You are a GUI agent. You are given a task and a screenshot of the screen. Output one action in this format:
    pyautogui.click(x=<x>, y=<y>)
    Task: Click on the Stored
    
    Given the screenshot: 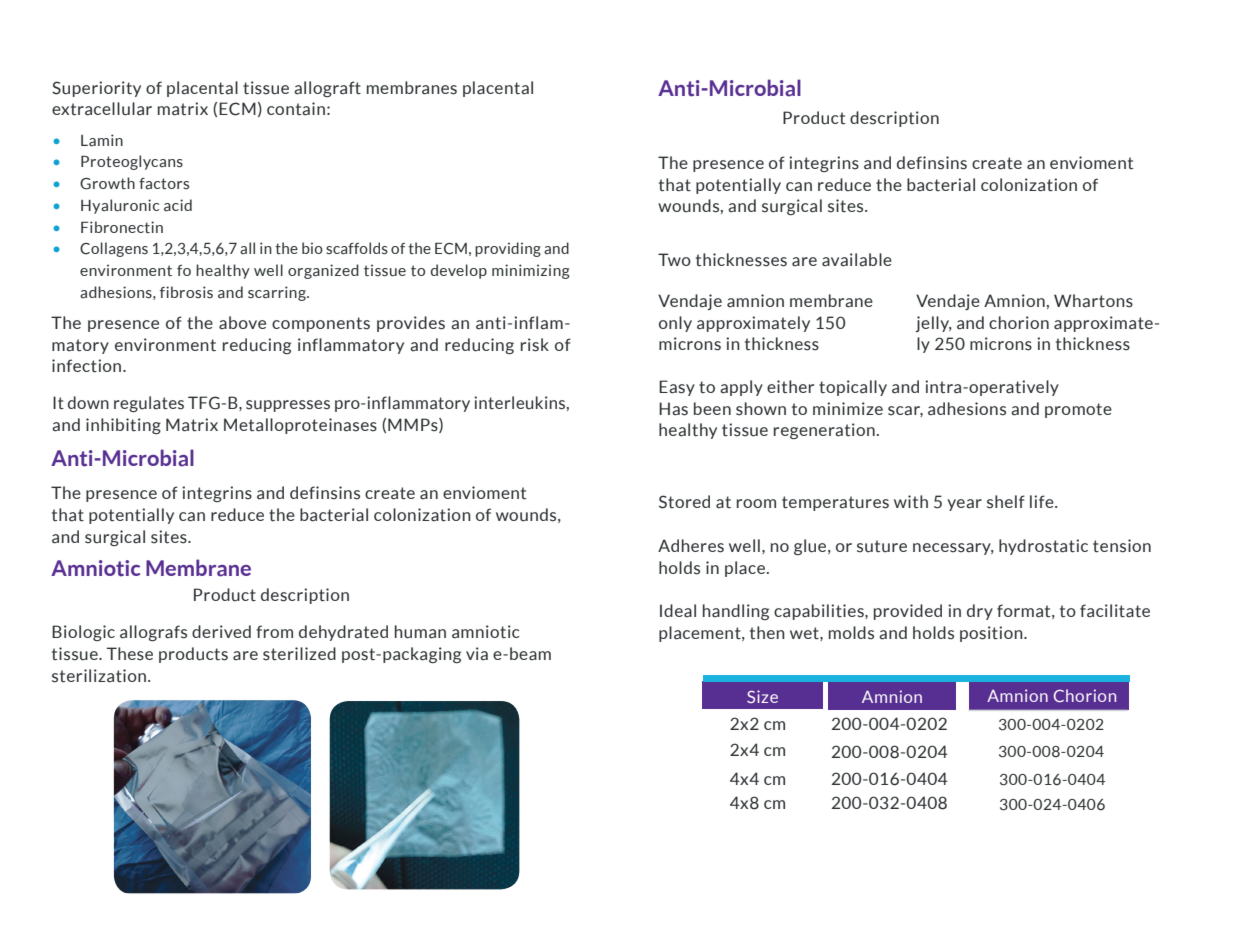 What is the action you would take?
    pyautogui.click(x=684, y=502)
